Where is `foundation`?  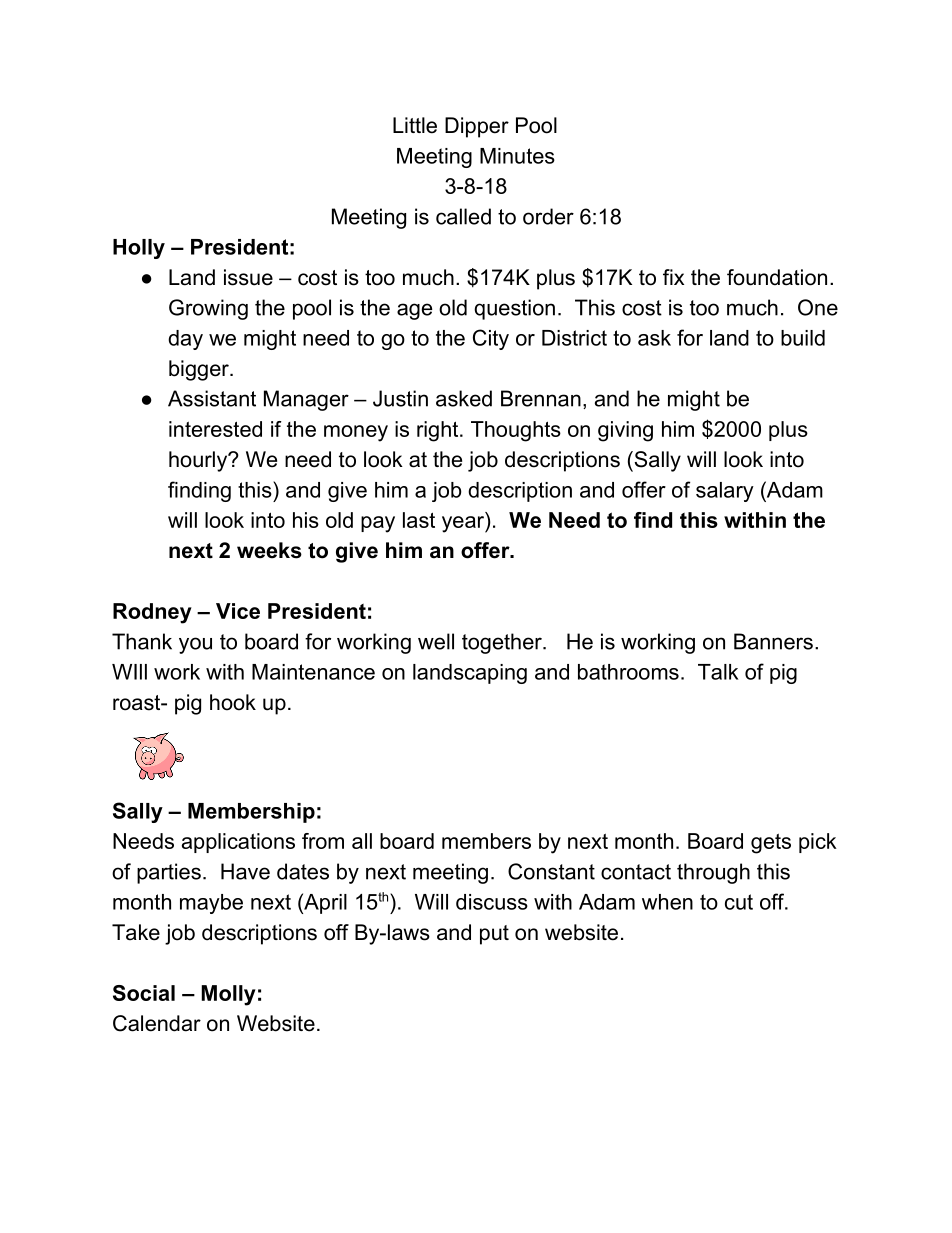
foundation is located at coordinates (777, 277).
